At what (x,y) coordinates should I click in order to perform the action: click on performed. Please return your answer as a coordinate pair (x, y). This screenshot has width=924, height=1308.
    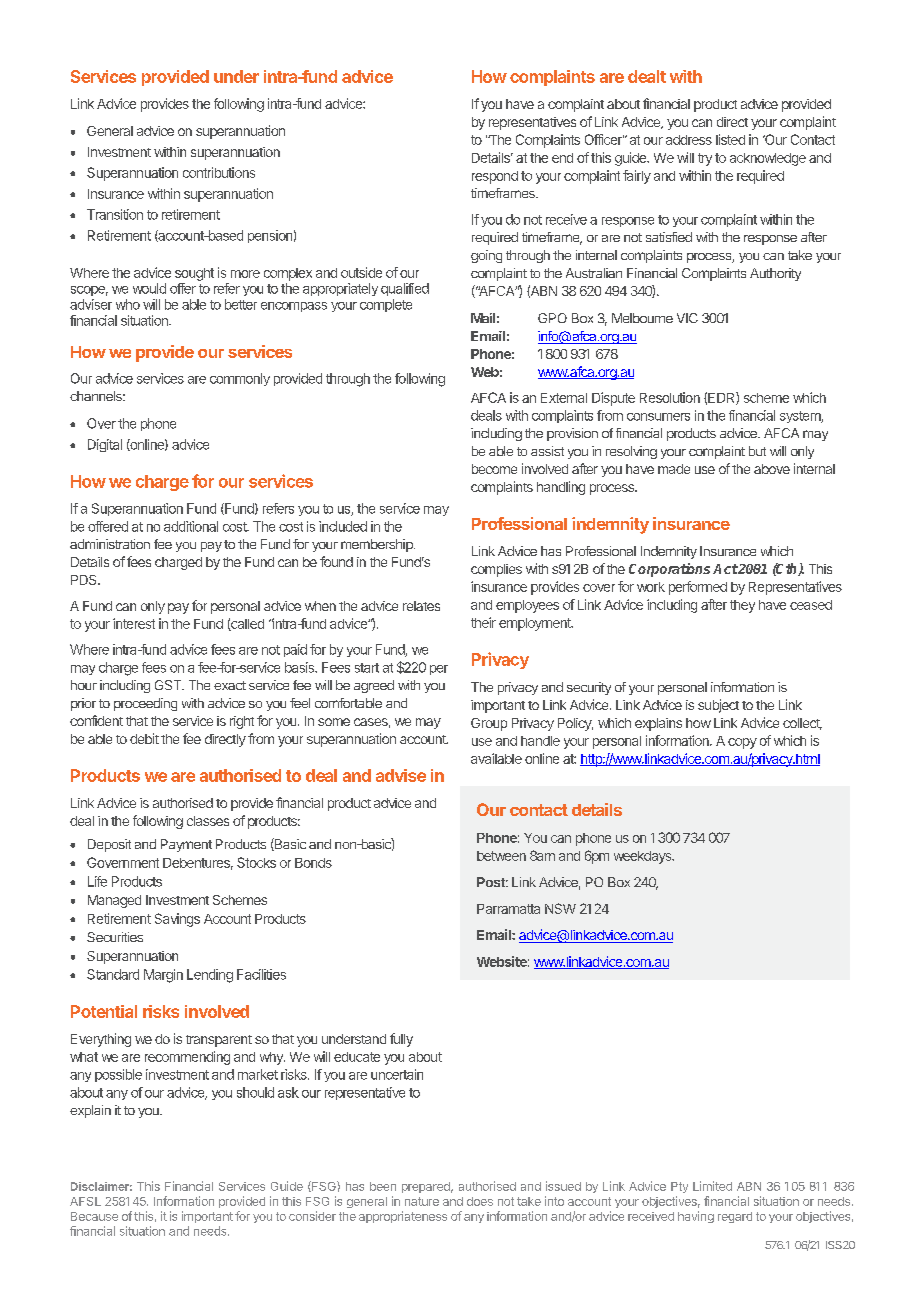
    Looking at the image, I should click on (698, 588).
